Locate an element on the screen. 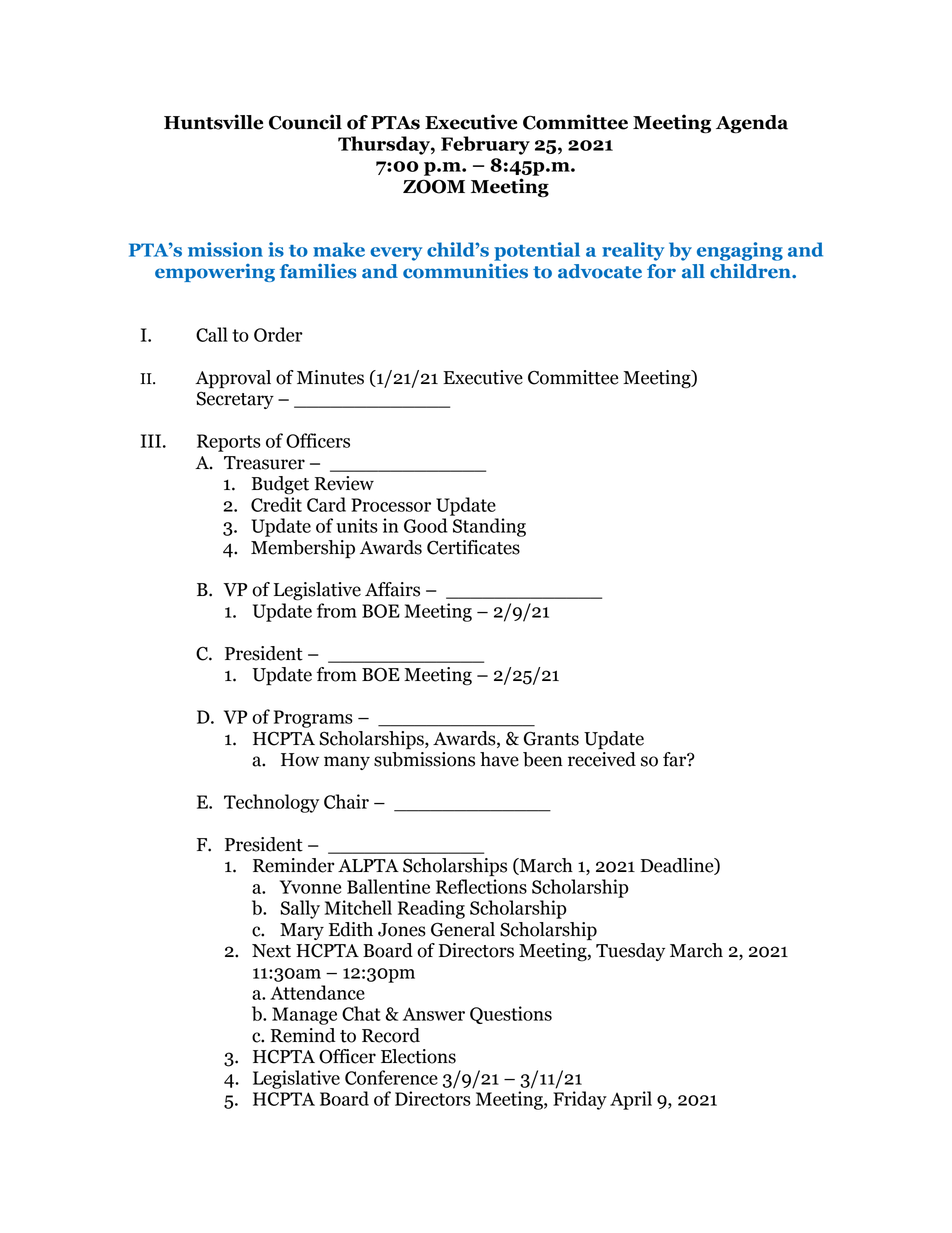 The height and width of the screenshot is (1233, 952). Council is located at coordinates (305, 122).
